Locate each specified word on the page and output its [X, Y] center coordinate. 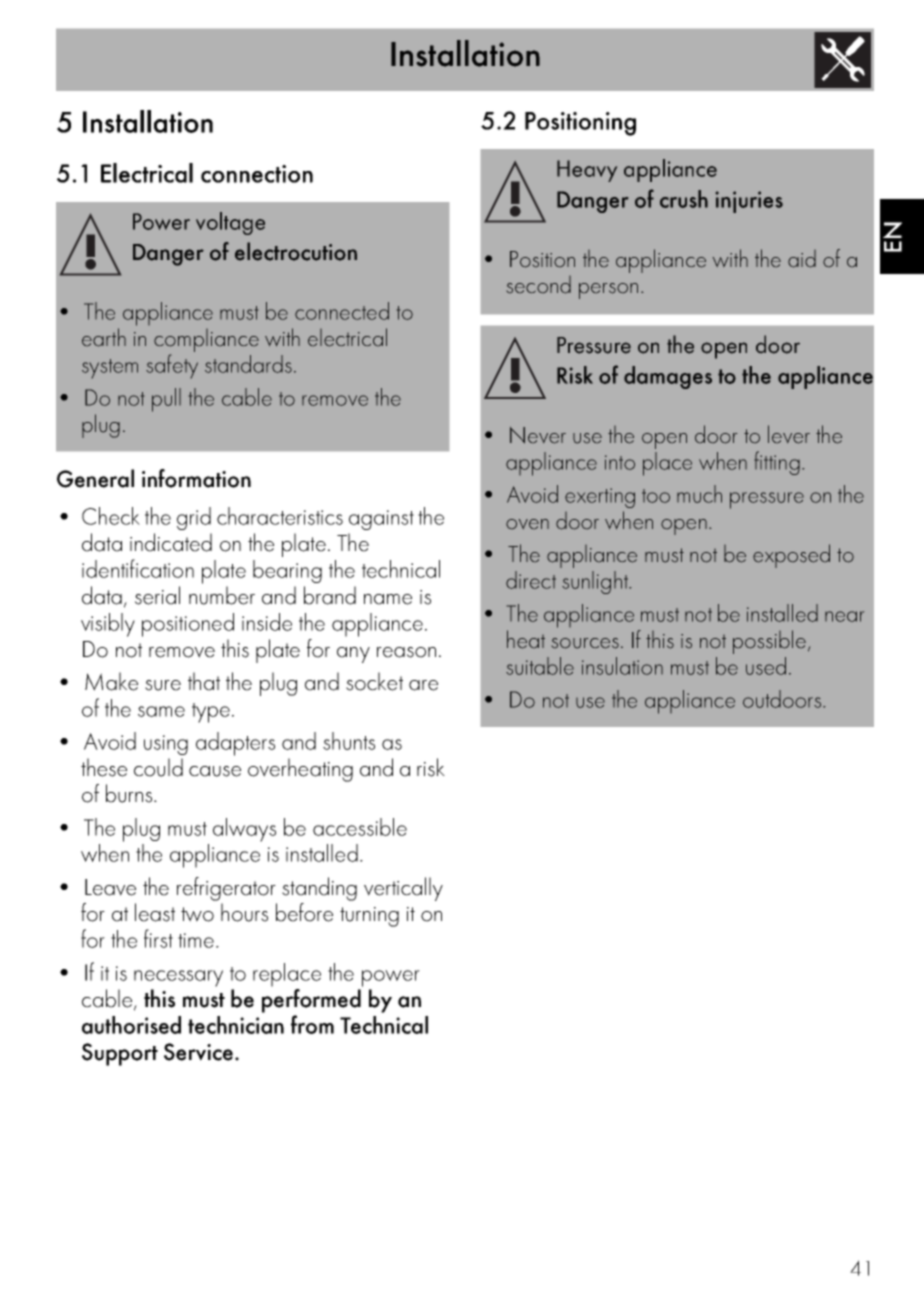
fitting [777, 463]
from [312, 1024]
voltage [230, 223]
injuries [749, 202]
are [423, 685]
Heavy [587, 171]
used [766, 666]
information [196, 478]
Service [198, 1052]
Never [538, 435]
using [166, 745]
